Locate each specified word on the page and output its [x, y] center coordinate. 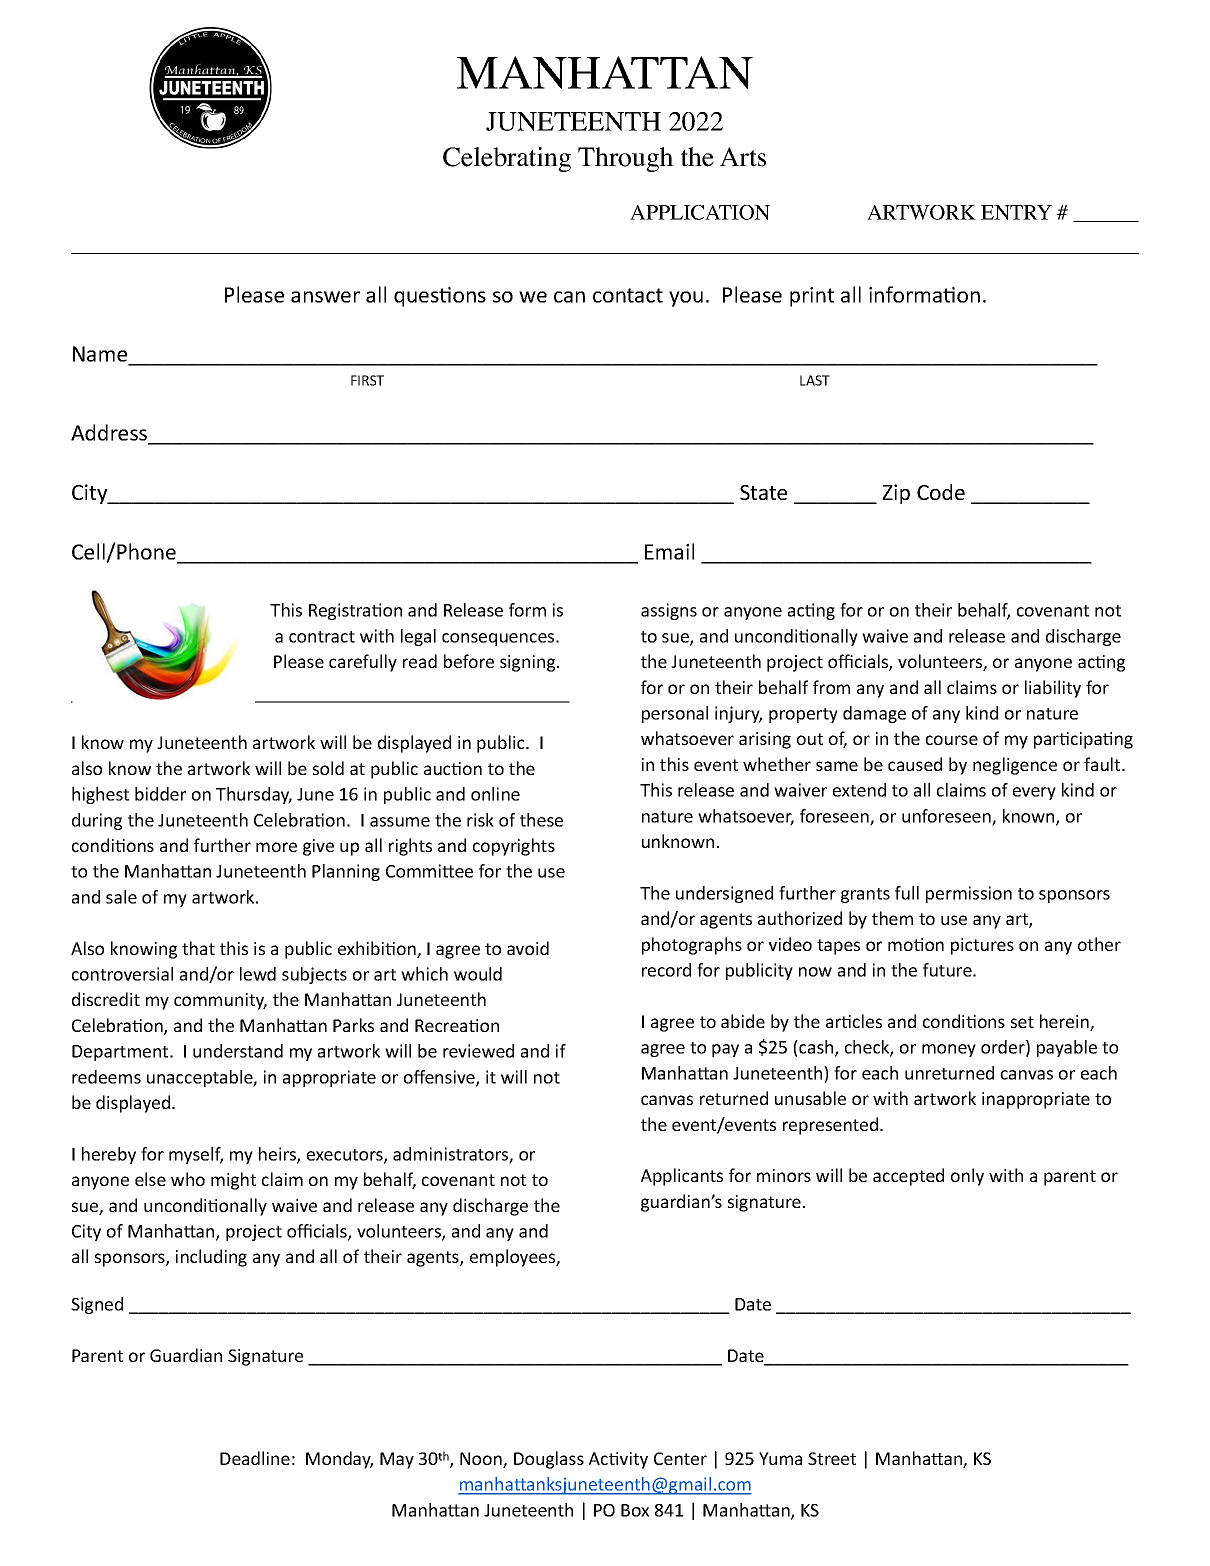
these [541, 820]
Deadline [255, 1458]
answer [325, 297]
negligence [1015, 766]
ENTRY [1016, 212]
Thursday [254, 795]
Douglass [549, 1460]
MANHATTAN [605, 72]
